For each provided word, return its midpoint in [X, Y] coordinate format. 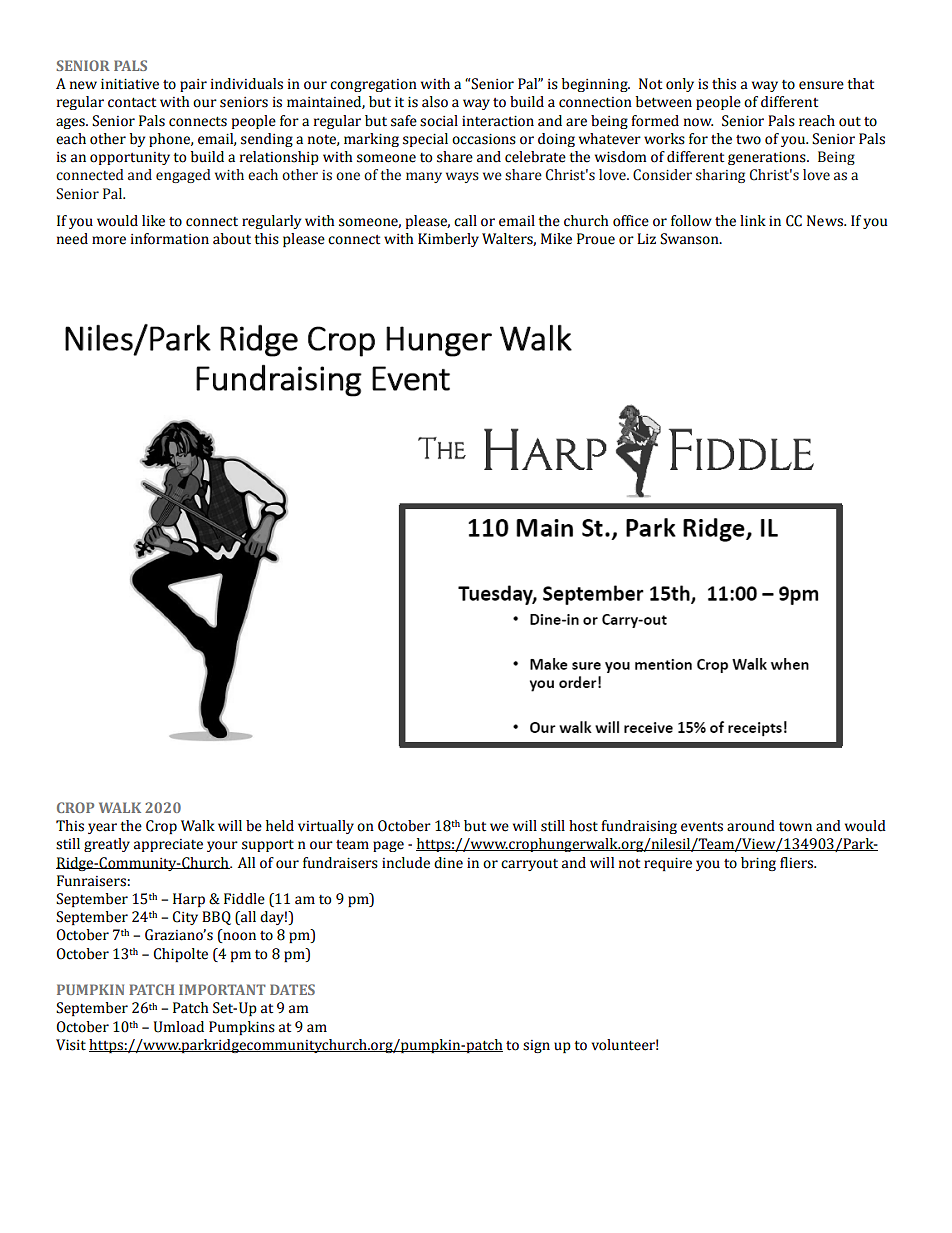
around [751, 826]
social [439, 121]
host [583, 826]
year [102, 828]
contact [132, 103]
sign [536, 1046]
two [748, 140]
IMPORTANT [222, 989]
